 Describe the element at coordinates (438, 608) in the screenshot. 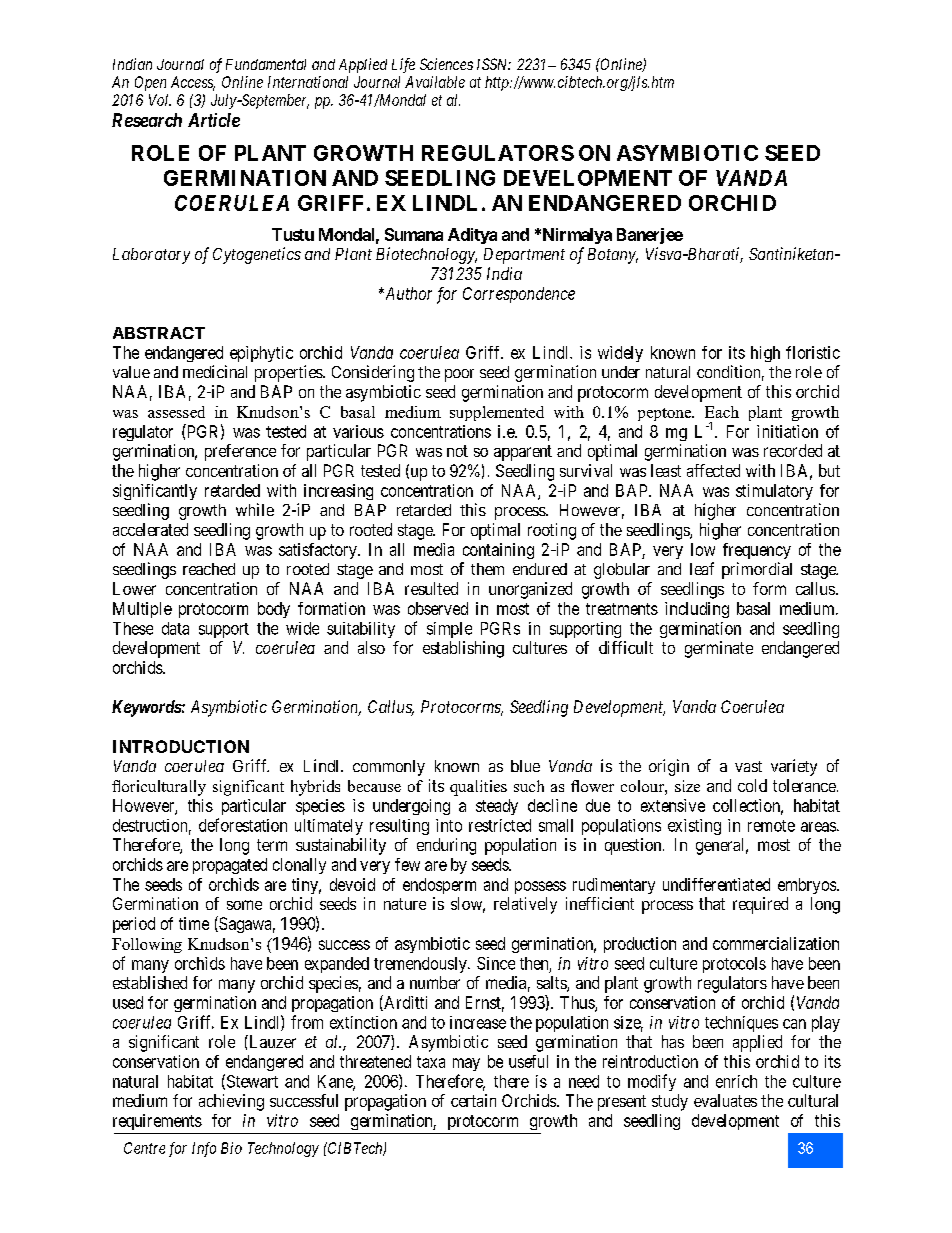

I see `observed` at that location.
